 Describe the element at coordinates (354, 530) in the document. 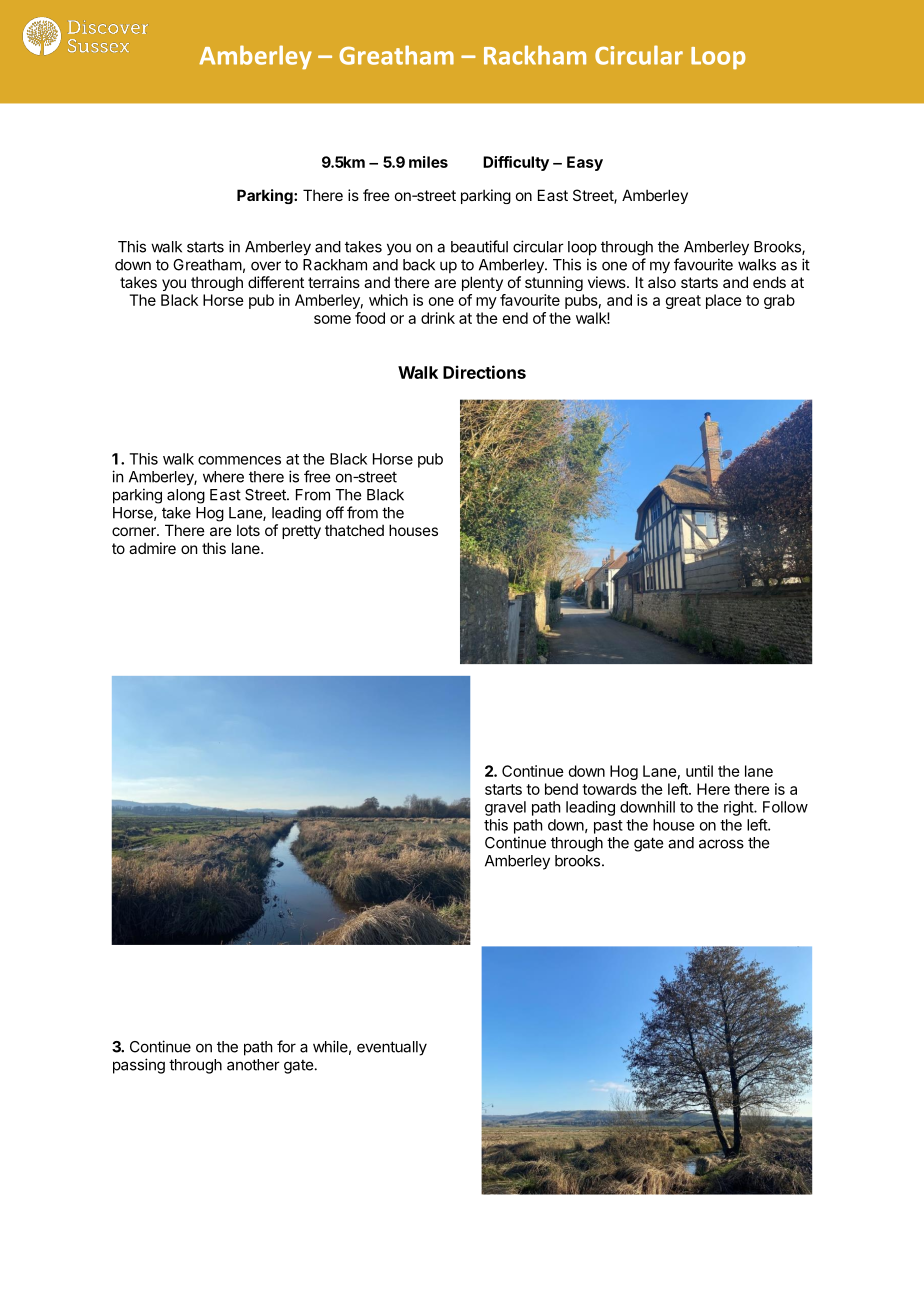

I see `thatched` at that location.
